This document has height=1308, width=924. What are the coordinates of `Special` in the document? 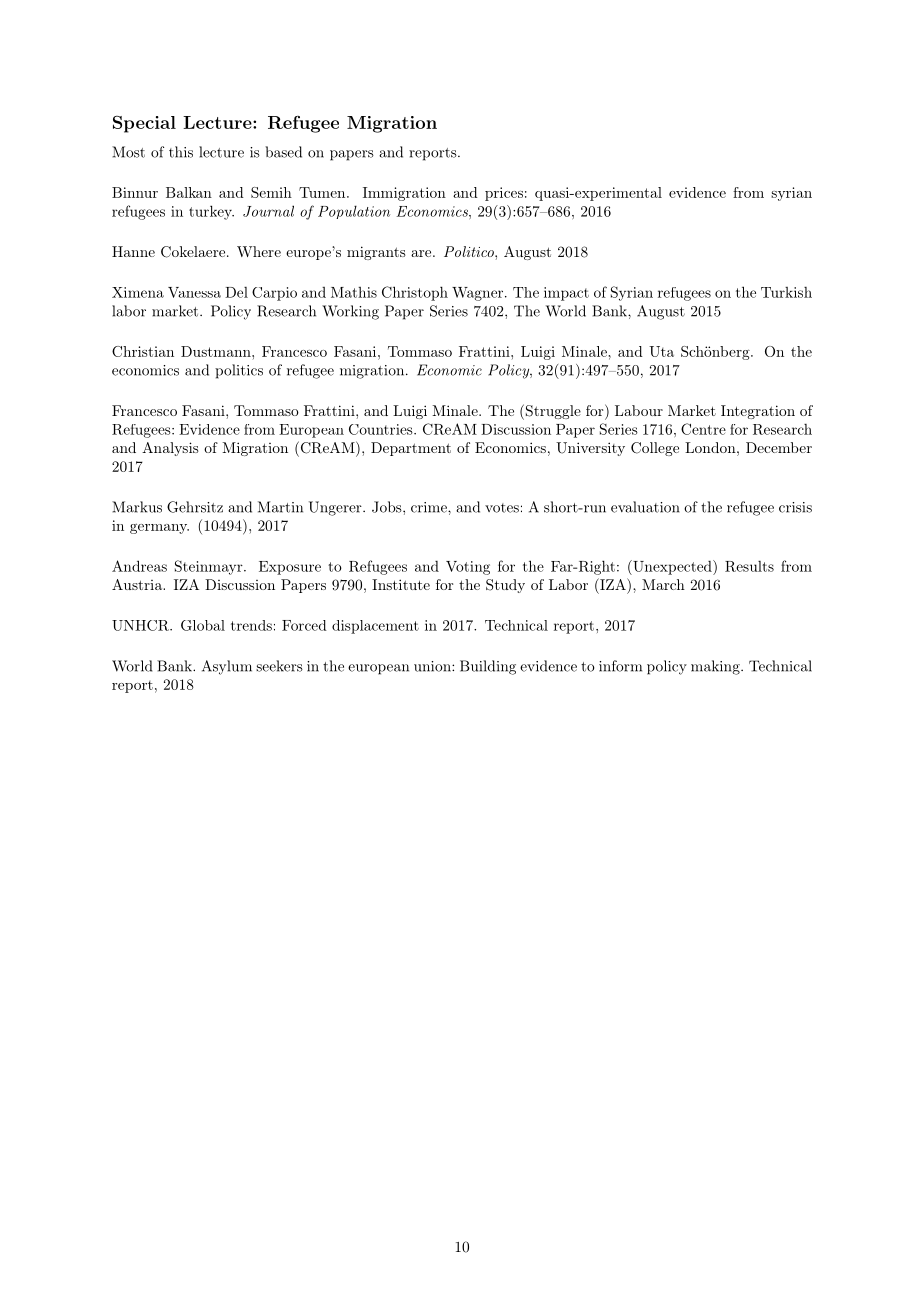 It's located at (144, 124).
